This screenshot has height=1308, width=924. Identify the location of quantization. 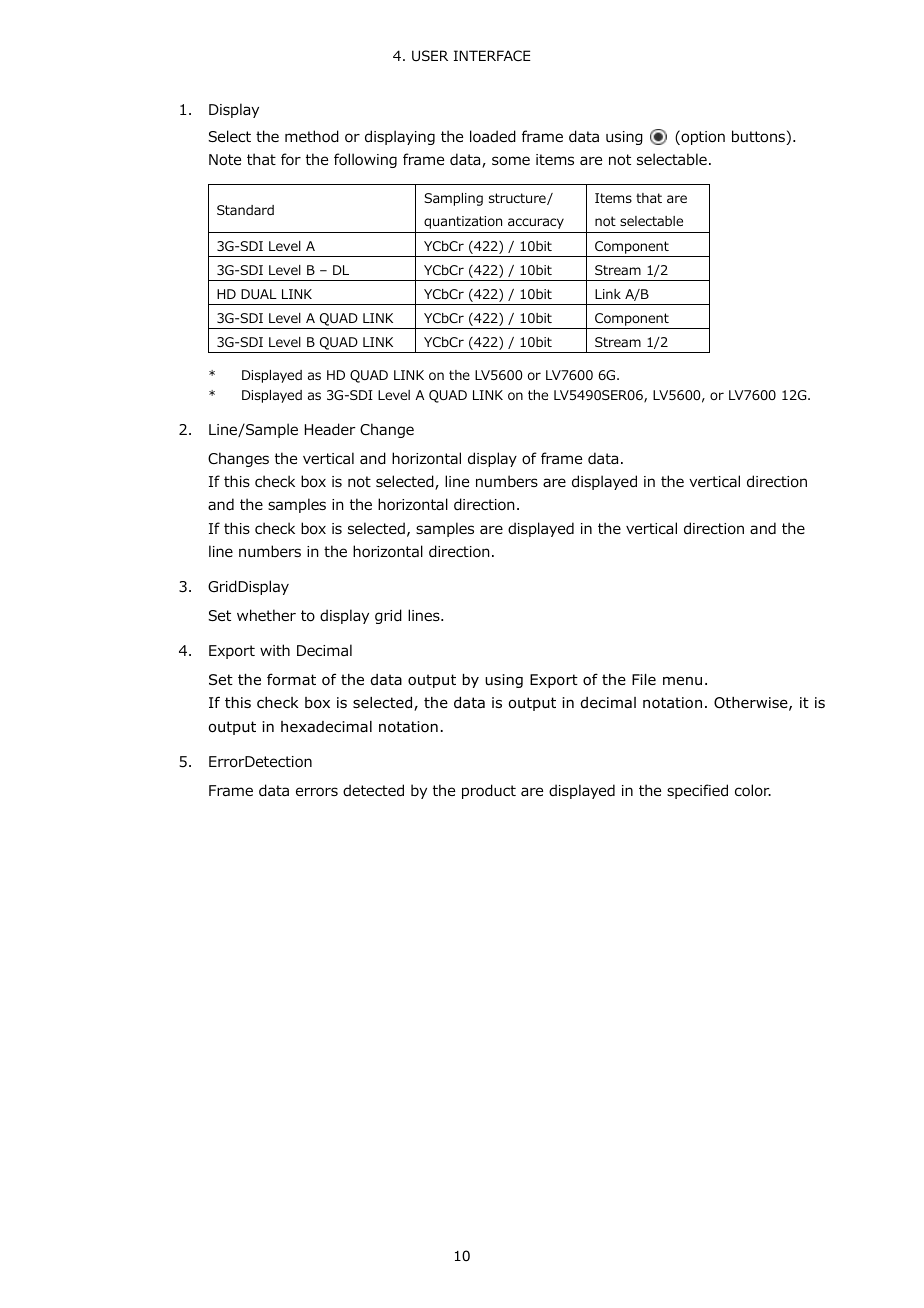
(463, 222).
